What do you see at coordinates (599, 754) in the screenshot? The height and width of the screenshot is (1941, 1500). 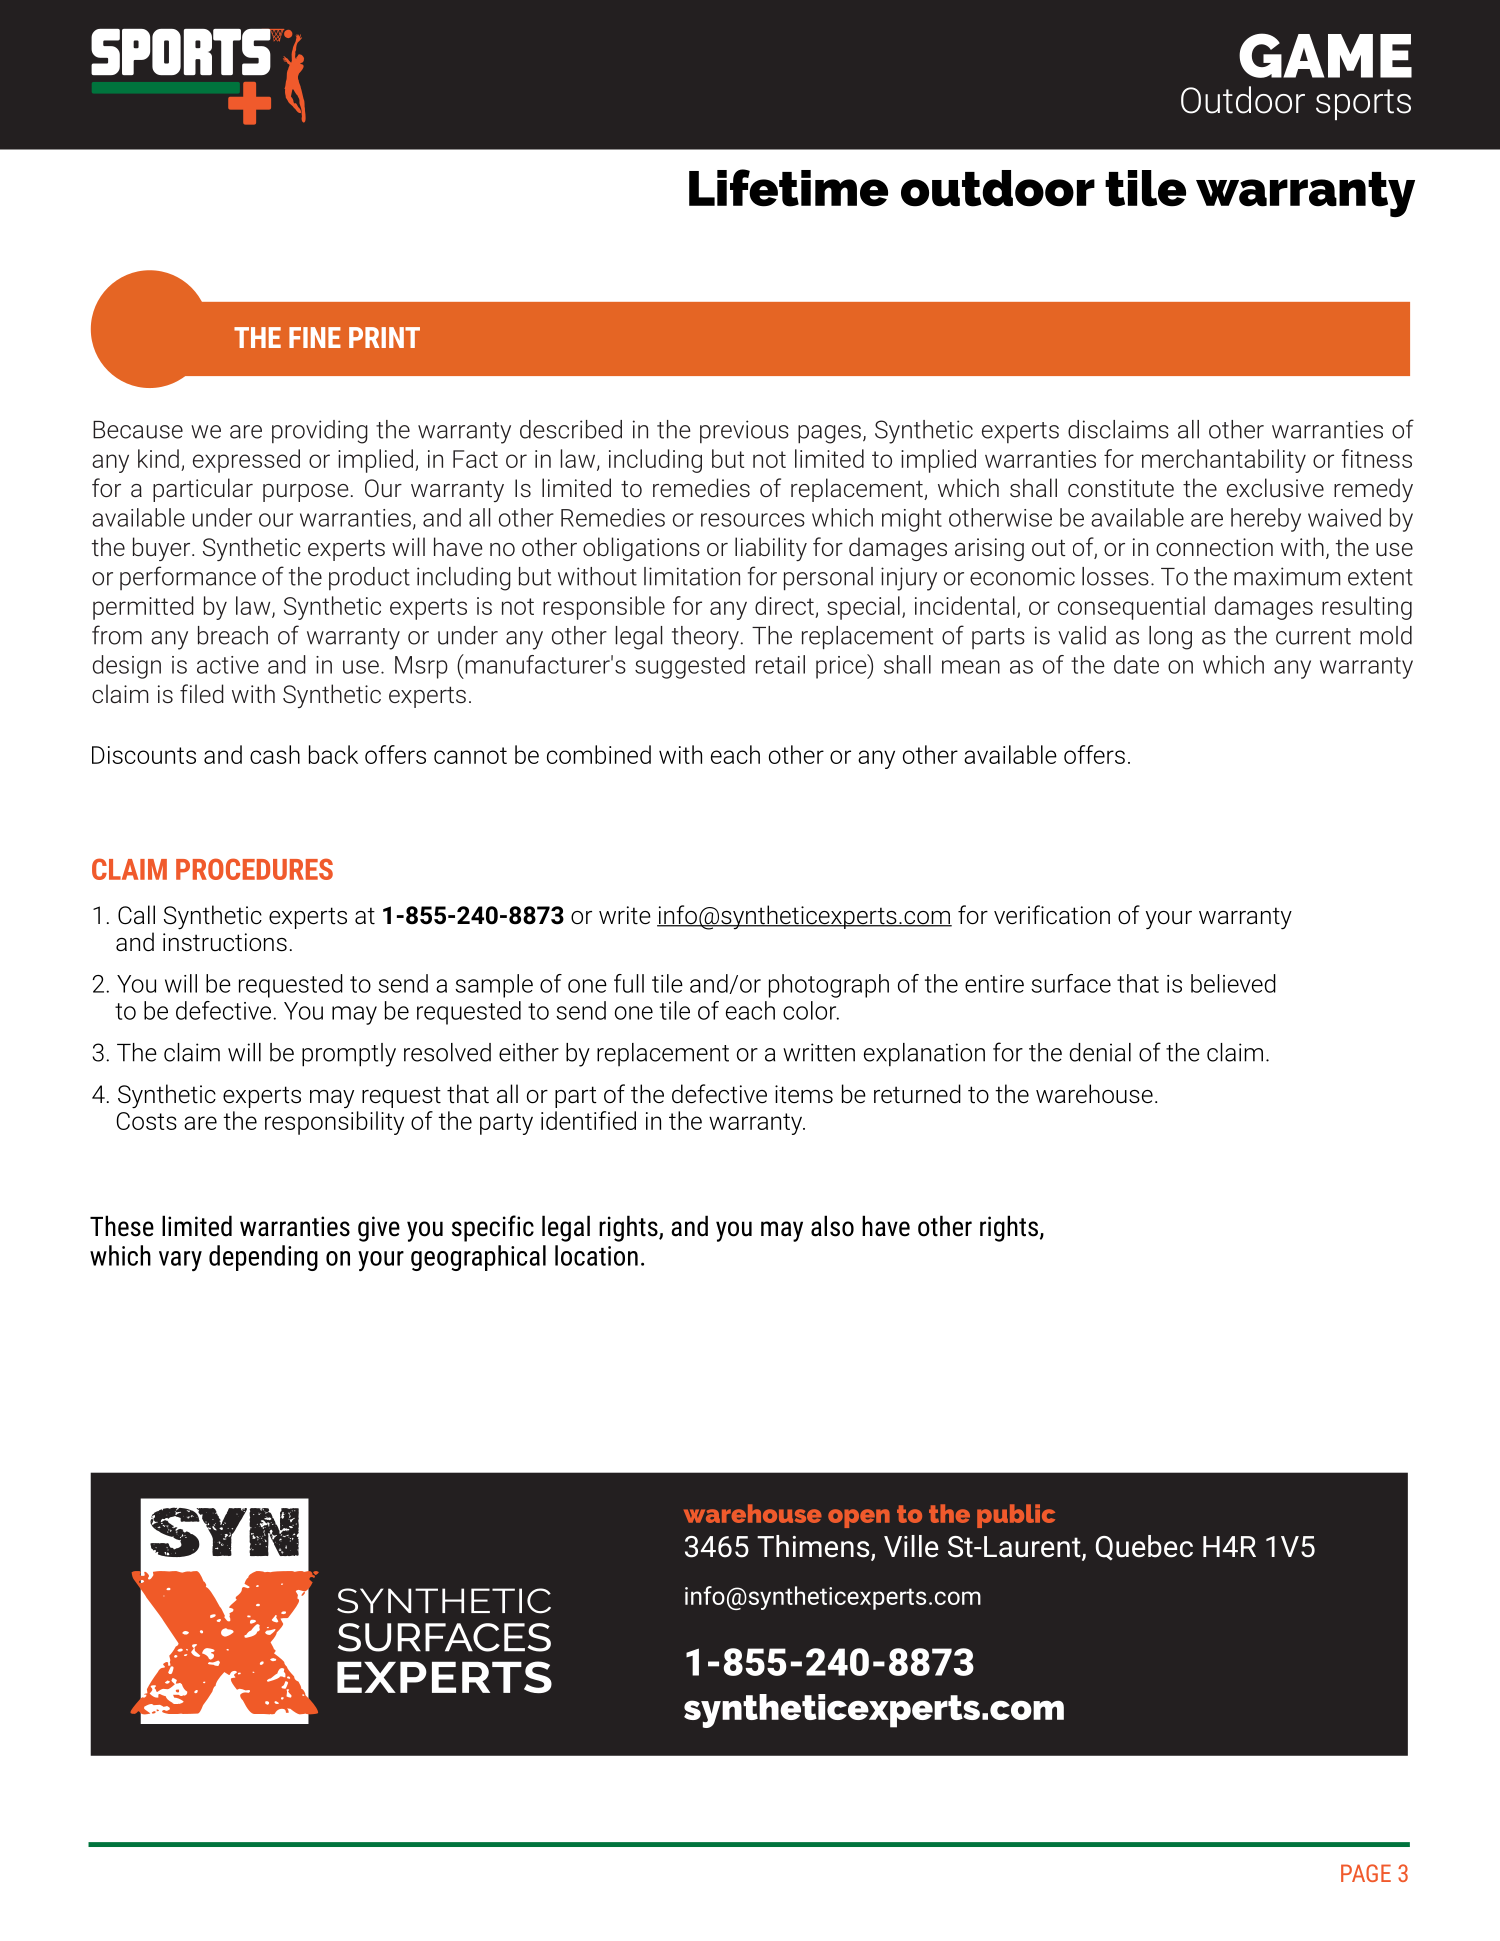 I see `combined` at bounding box center [599, 754].
